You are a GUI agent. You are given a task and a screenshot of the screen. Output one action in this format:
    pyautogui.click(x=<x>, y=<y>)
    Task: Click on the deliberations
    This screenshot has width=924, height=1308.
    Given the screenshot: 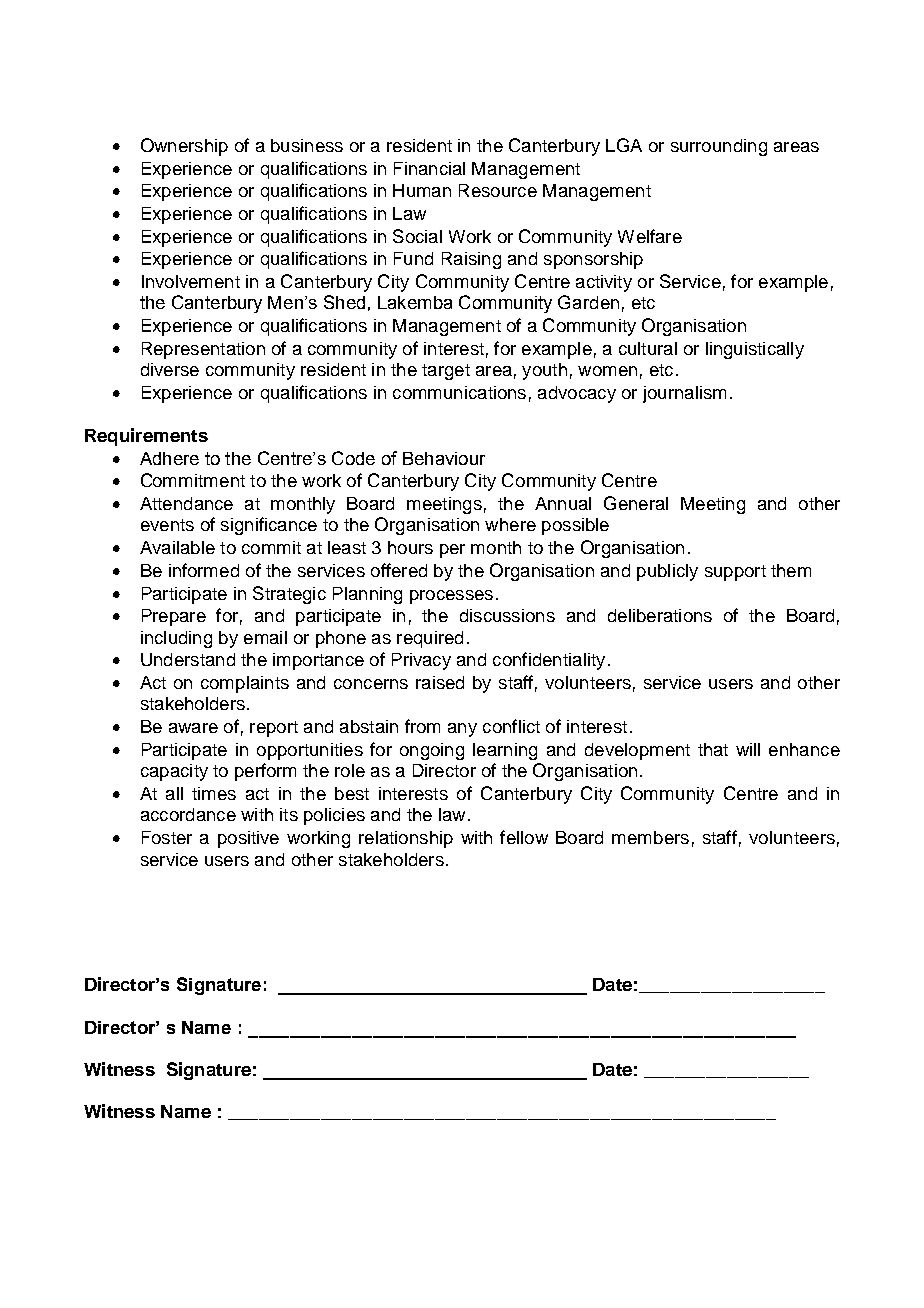 What is the action you would take?
    pyautogui.click(x=660, y=615)
